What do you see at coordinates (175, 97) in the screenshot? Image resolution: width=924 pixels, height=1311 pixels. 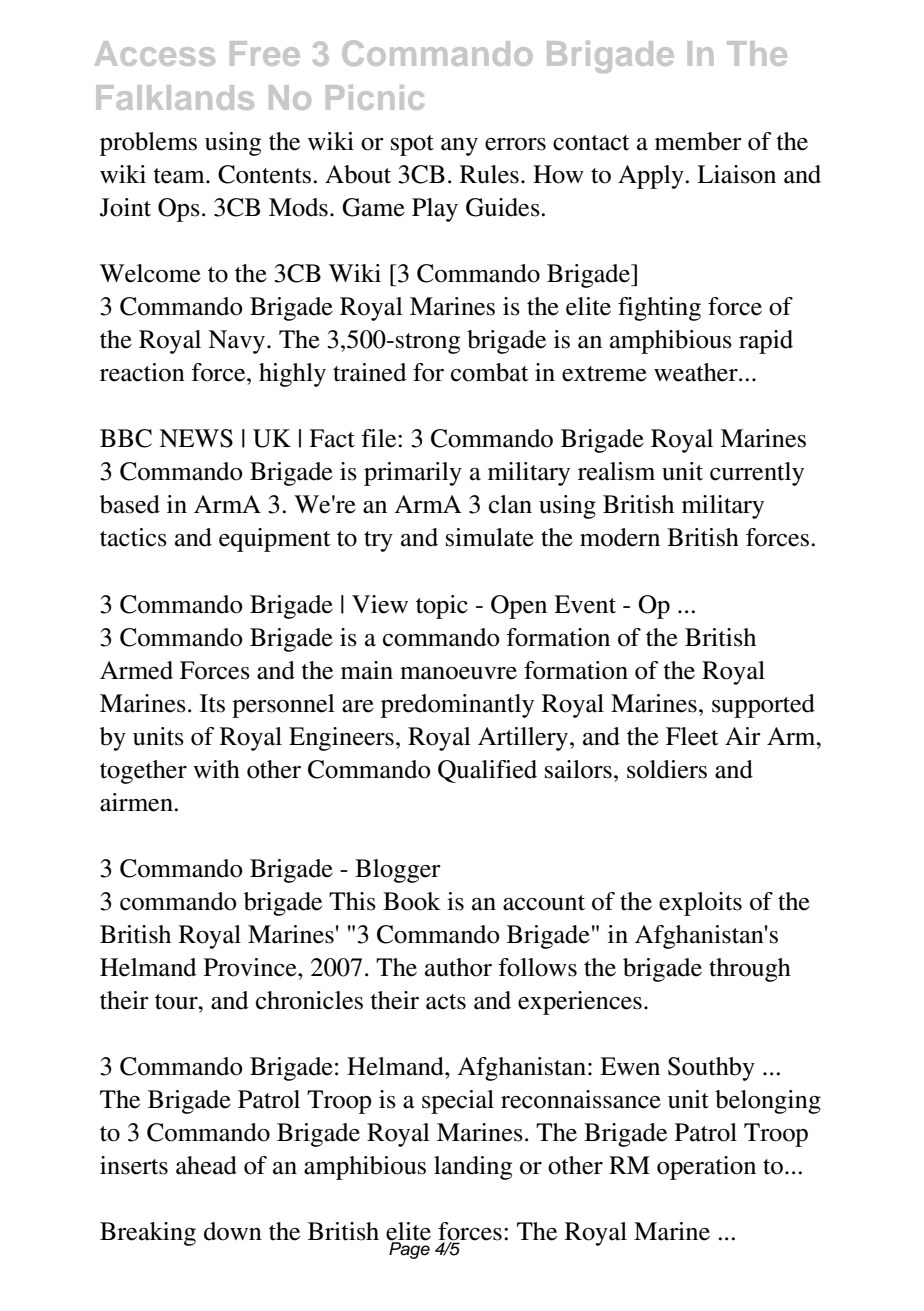 I see `Falklands` at bounding box center [175, 97].
